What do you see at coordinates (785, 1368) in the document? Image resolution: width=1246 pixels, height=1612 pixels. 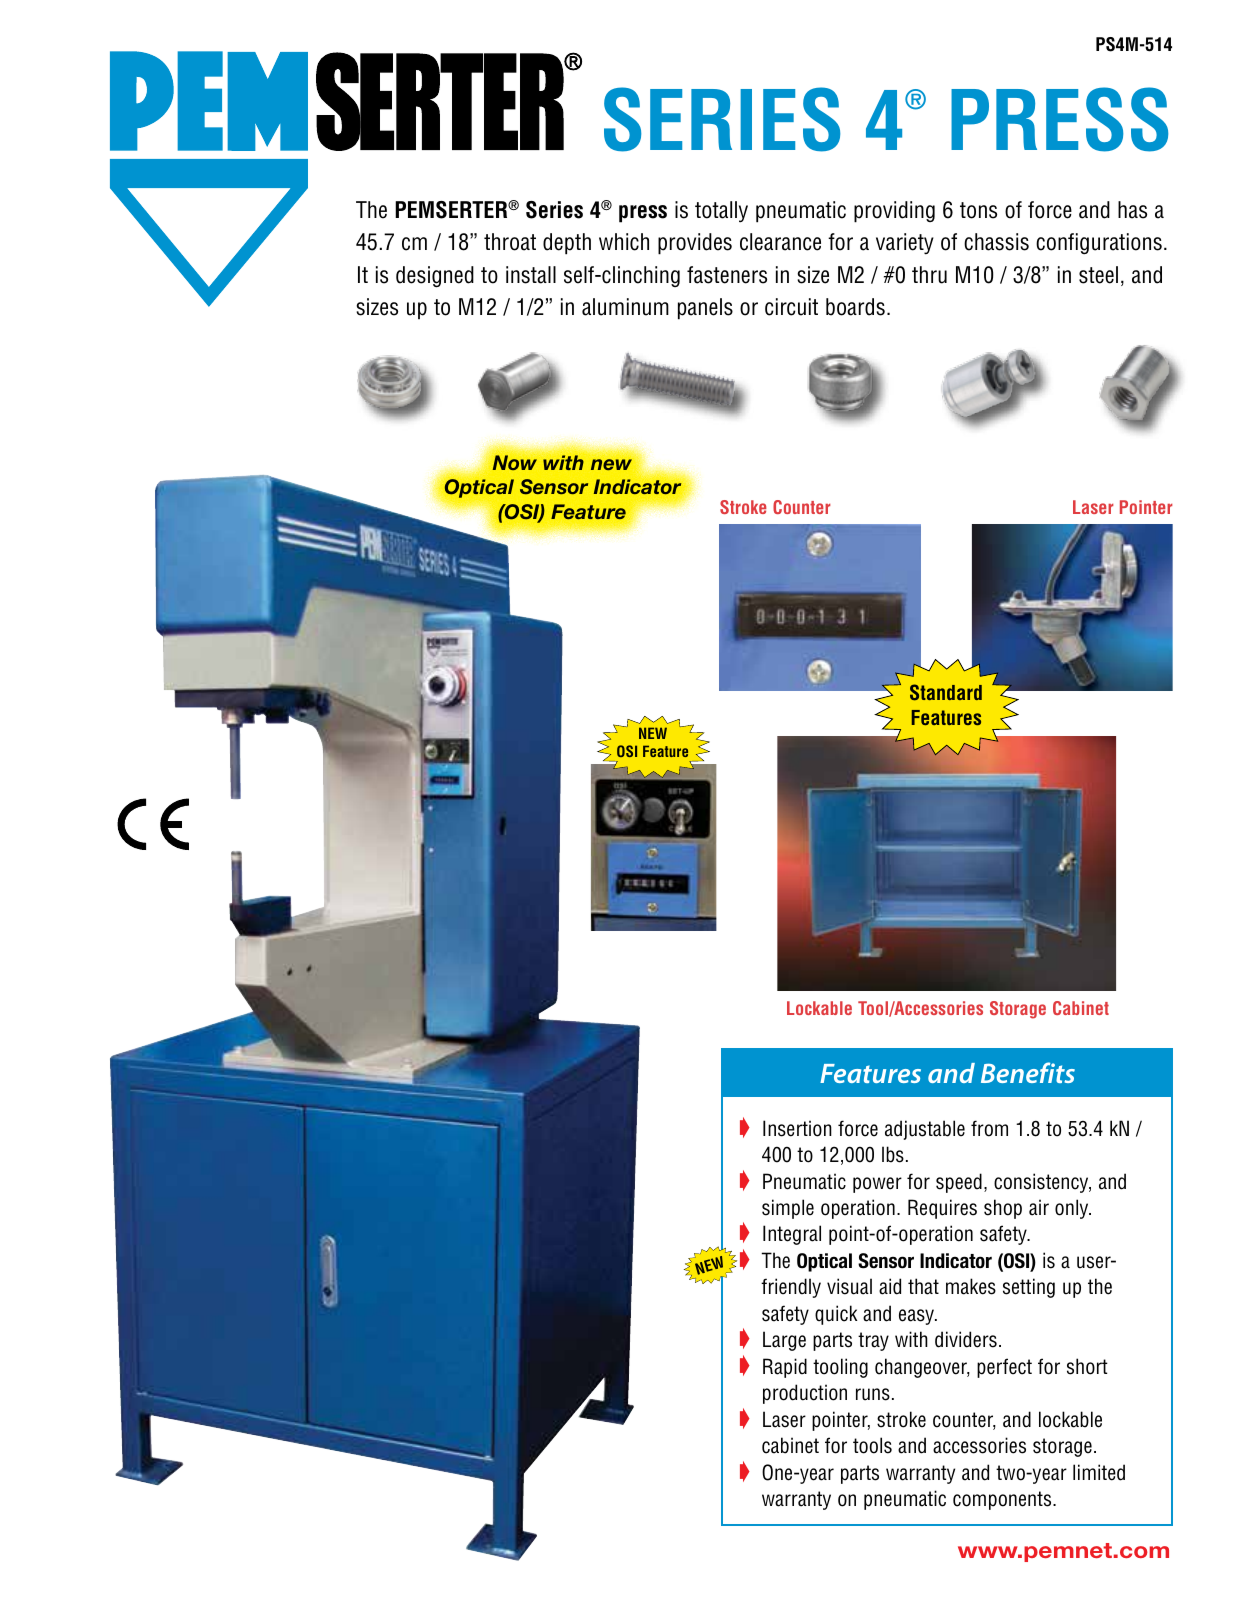 I see `Rapid` at bounding box center [785, 1368].
